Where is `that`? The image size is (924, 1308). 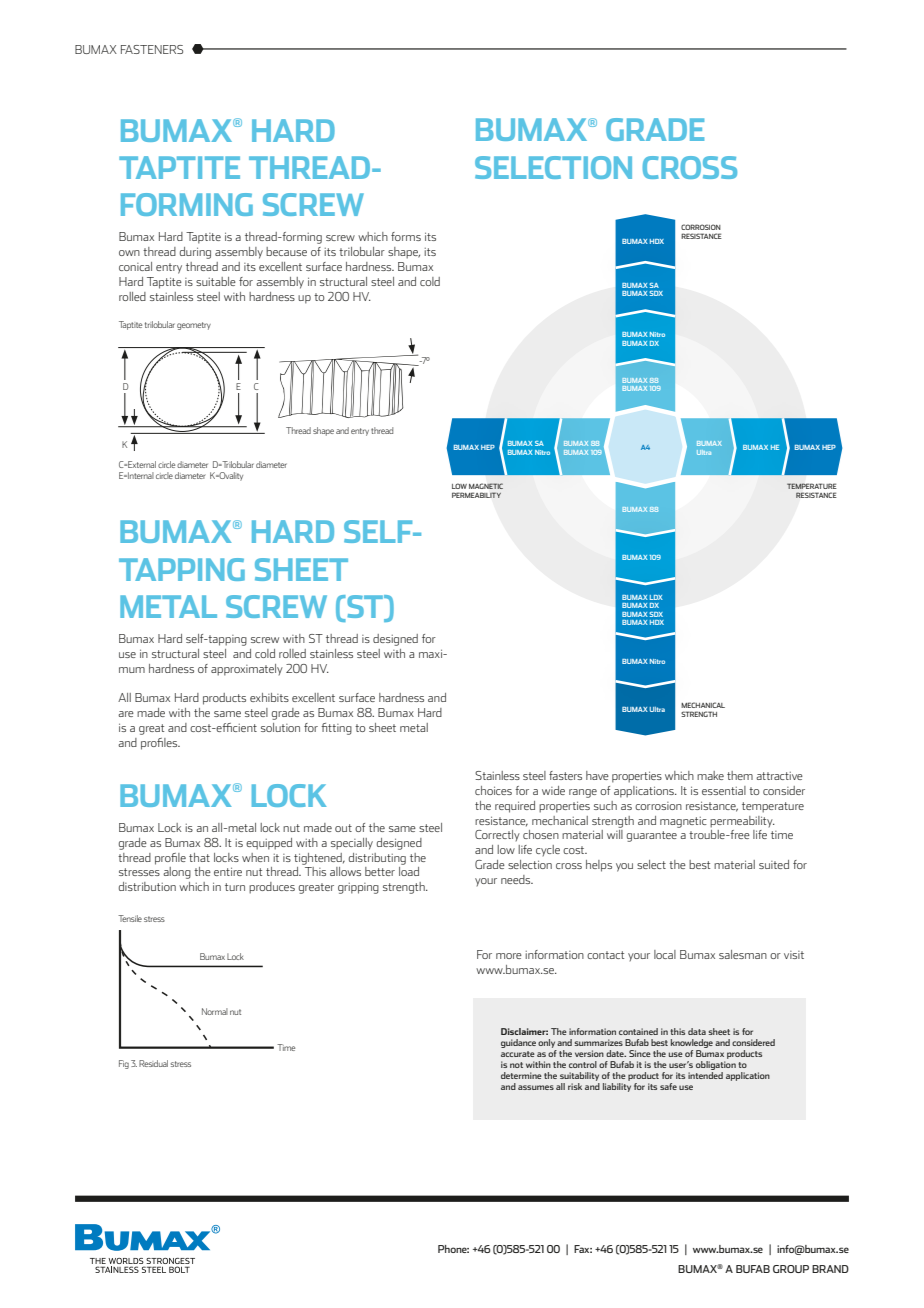
that is located at coordinates (199, 857).
